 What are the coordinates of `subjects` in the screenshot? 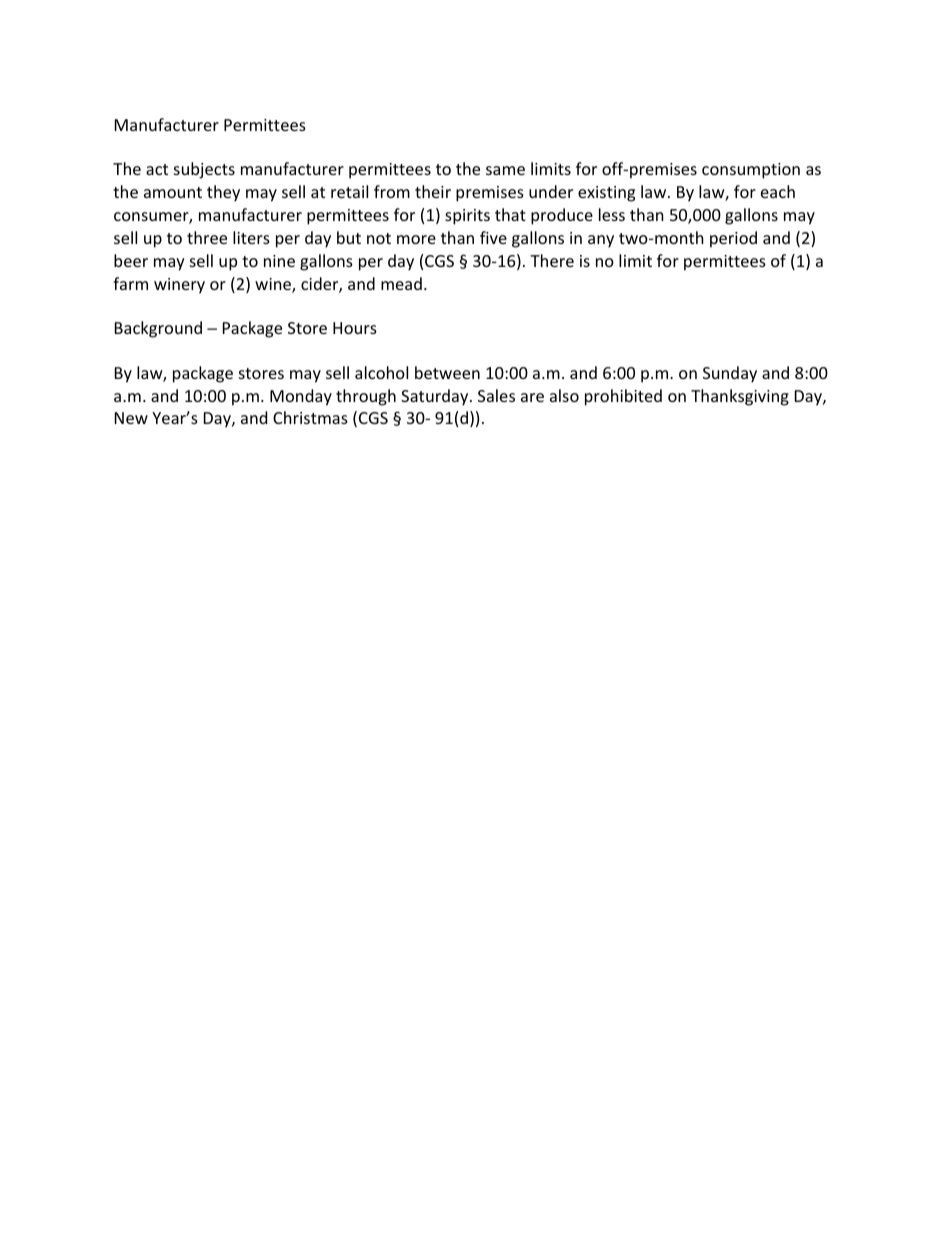 It's located at (204, 170).
